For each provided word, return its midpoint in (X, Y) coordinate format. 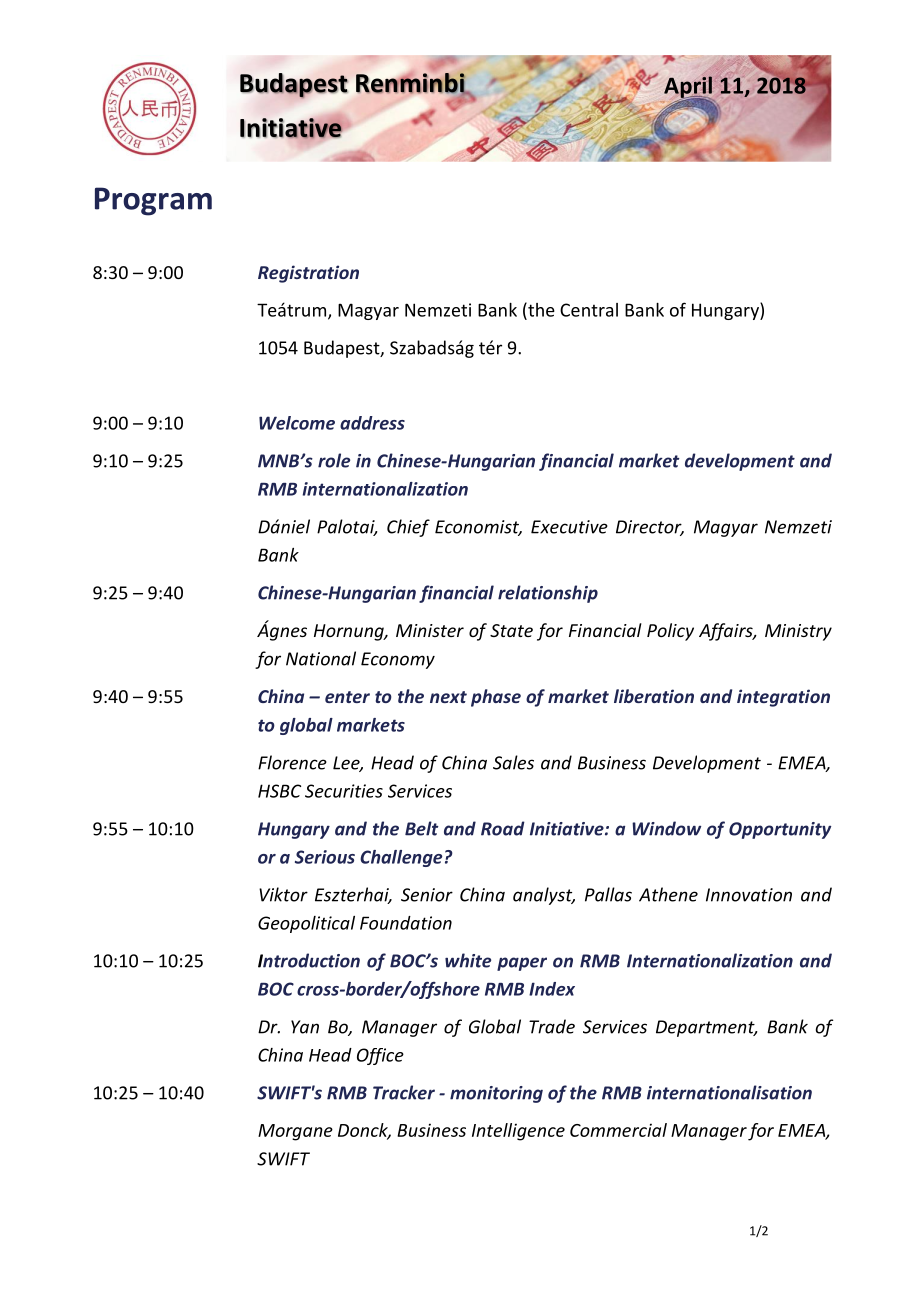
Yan (305, 1027)
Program (153, 201)
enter (347, 697)
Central (589, 310)
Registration (308, 274)
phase (496, 698)
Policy (670, 632)
